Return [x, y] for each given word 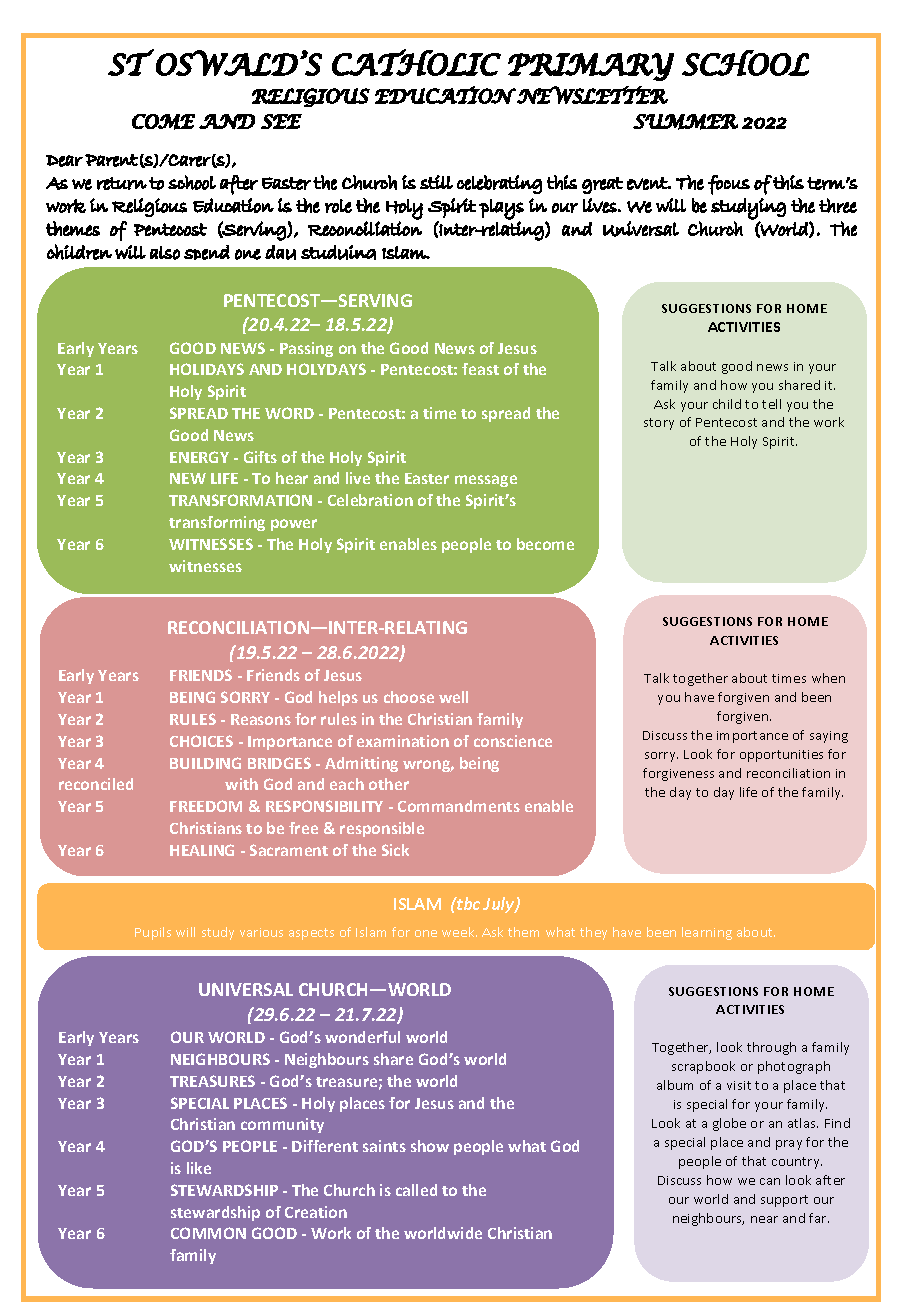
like [199, 1168]
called [416, 1190]
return [122, 183]
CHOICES [201, 741]
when [828, 678]
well [453, 697]
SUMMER [685, 122]
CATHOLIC [416, 62]
